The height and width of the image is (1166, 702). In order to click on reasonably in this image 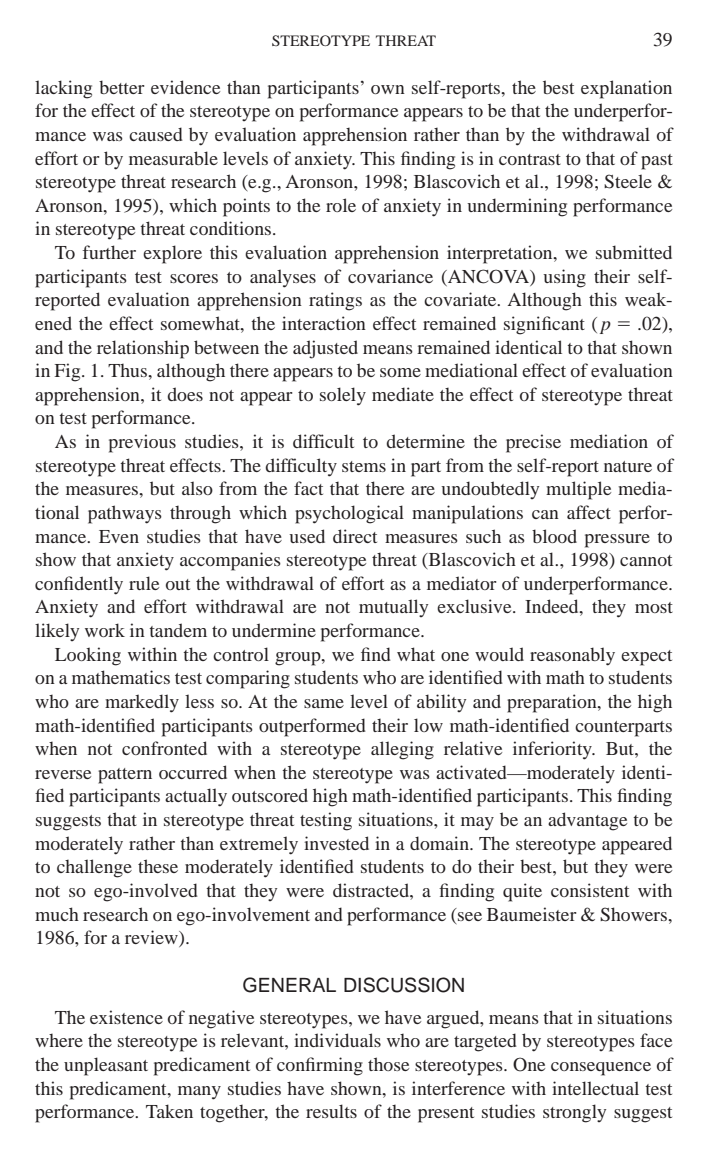, I will do `click(572, 656)`.
